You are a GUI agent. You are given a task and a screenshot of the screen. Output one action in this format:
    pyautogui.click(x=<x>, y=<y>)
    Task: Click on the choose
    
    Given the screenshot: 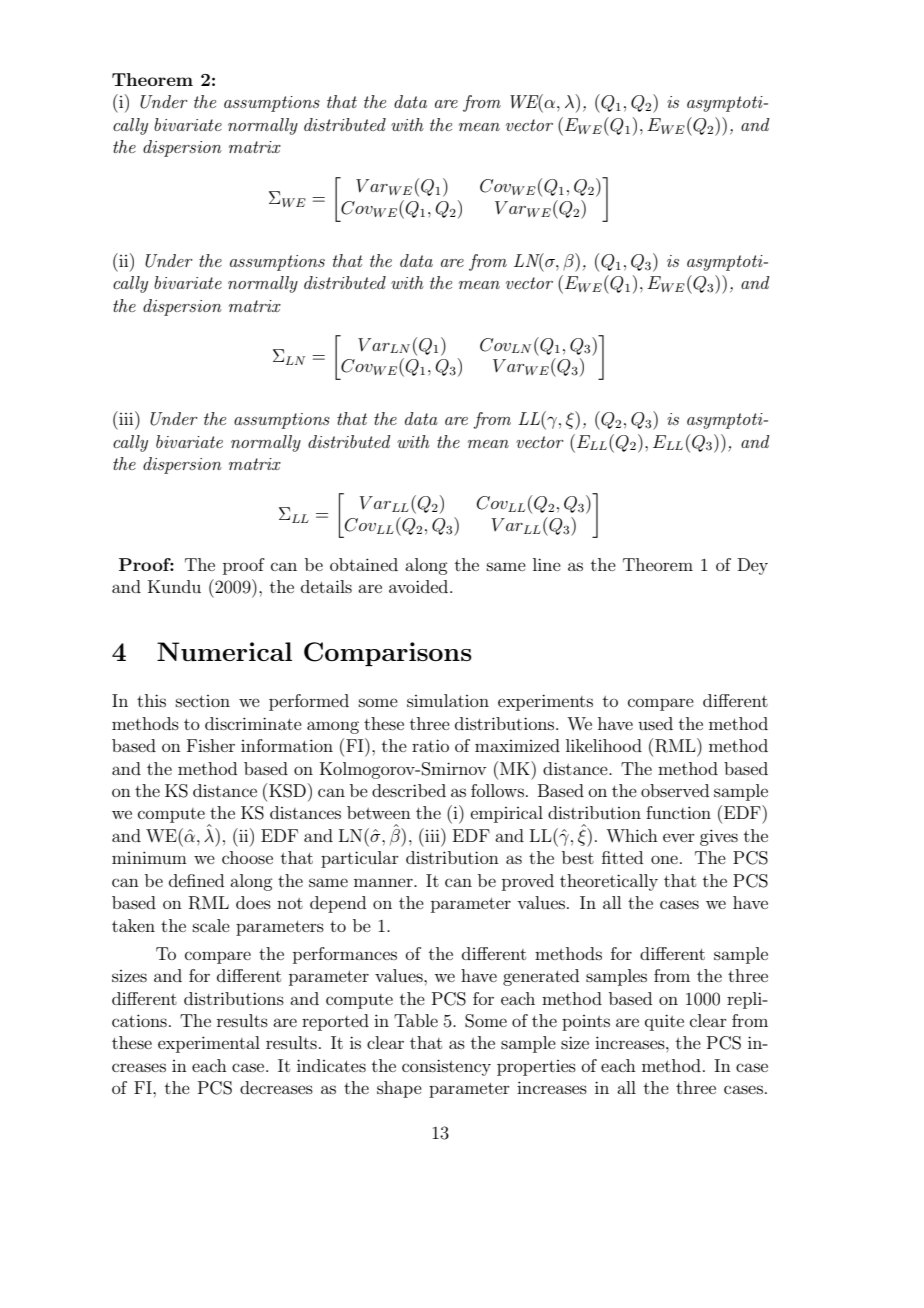 What is the action you would take?
    pyautogui.click(x=247, y=857)
